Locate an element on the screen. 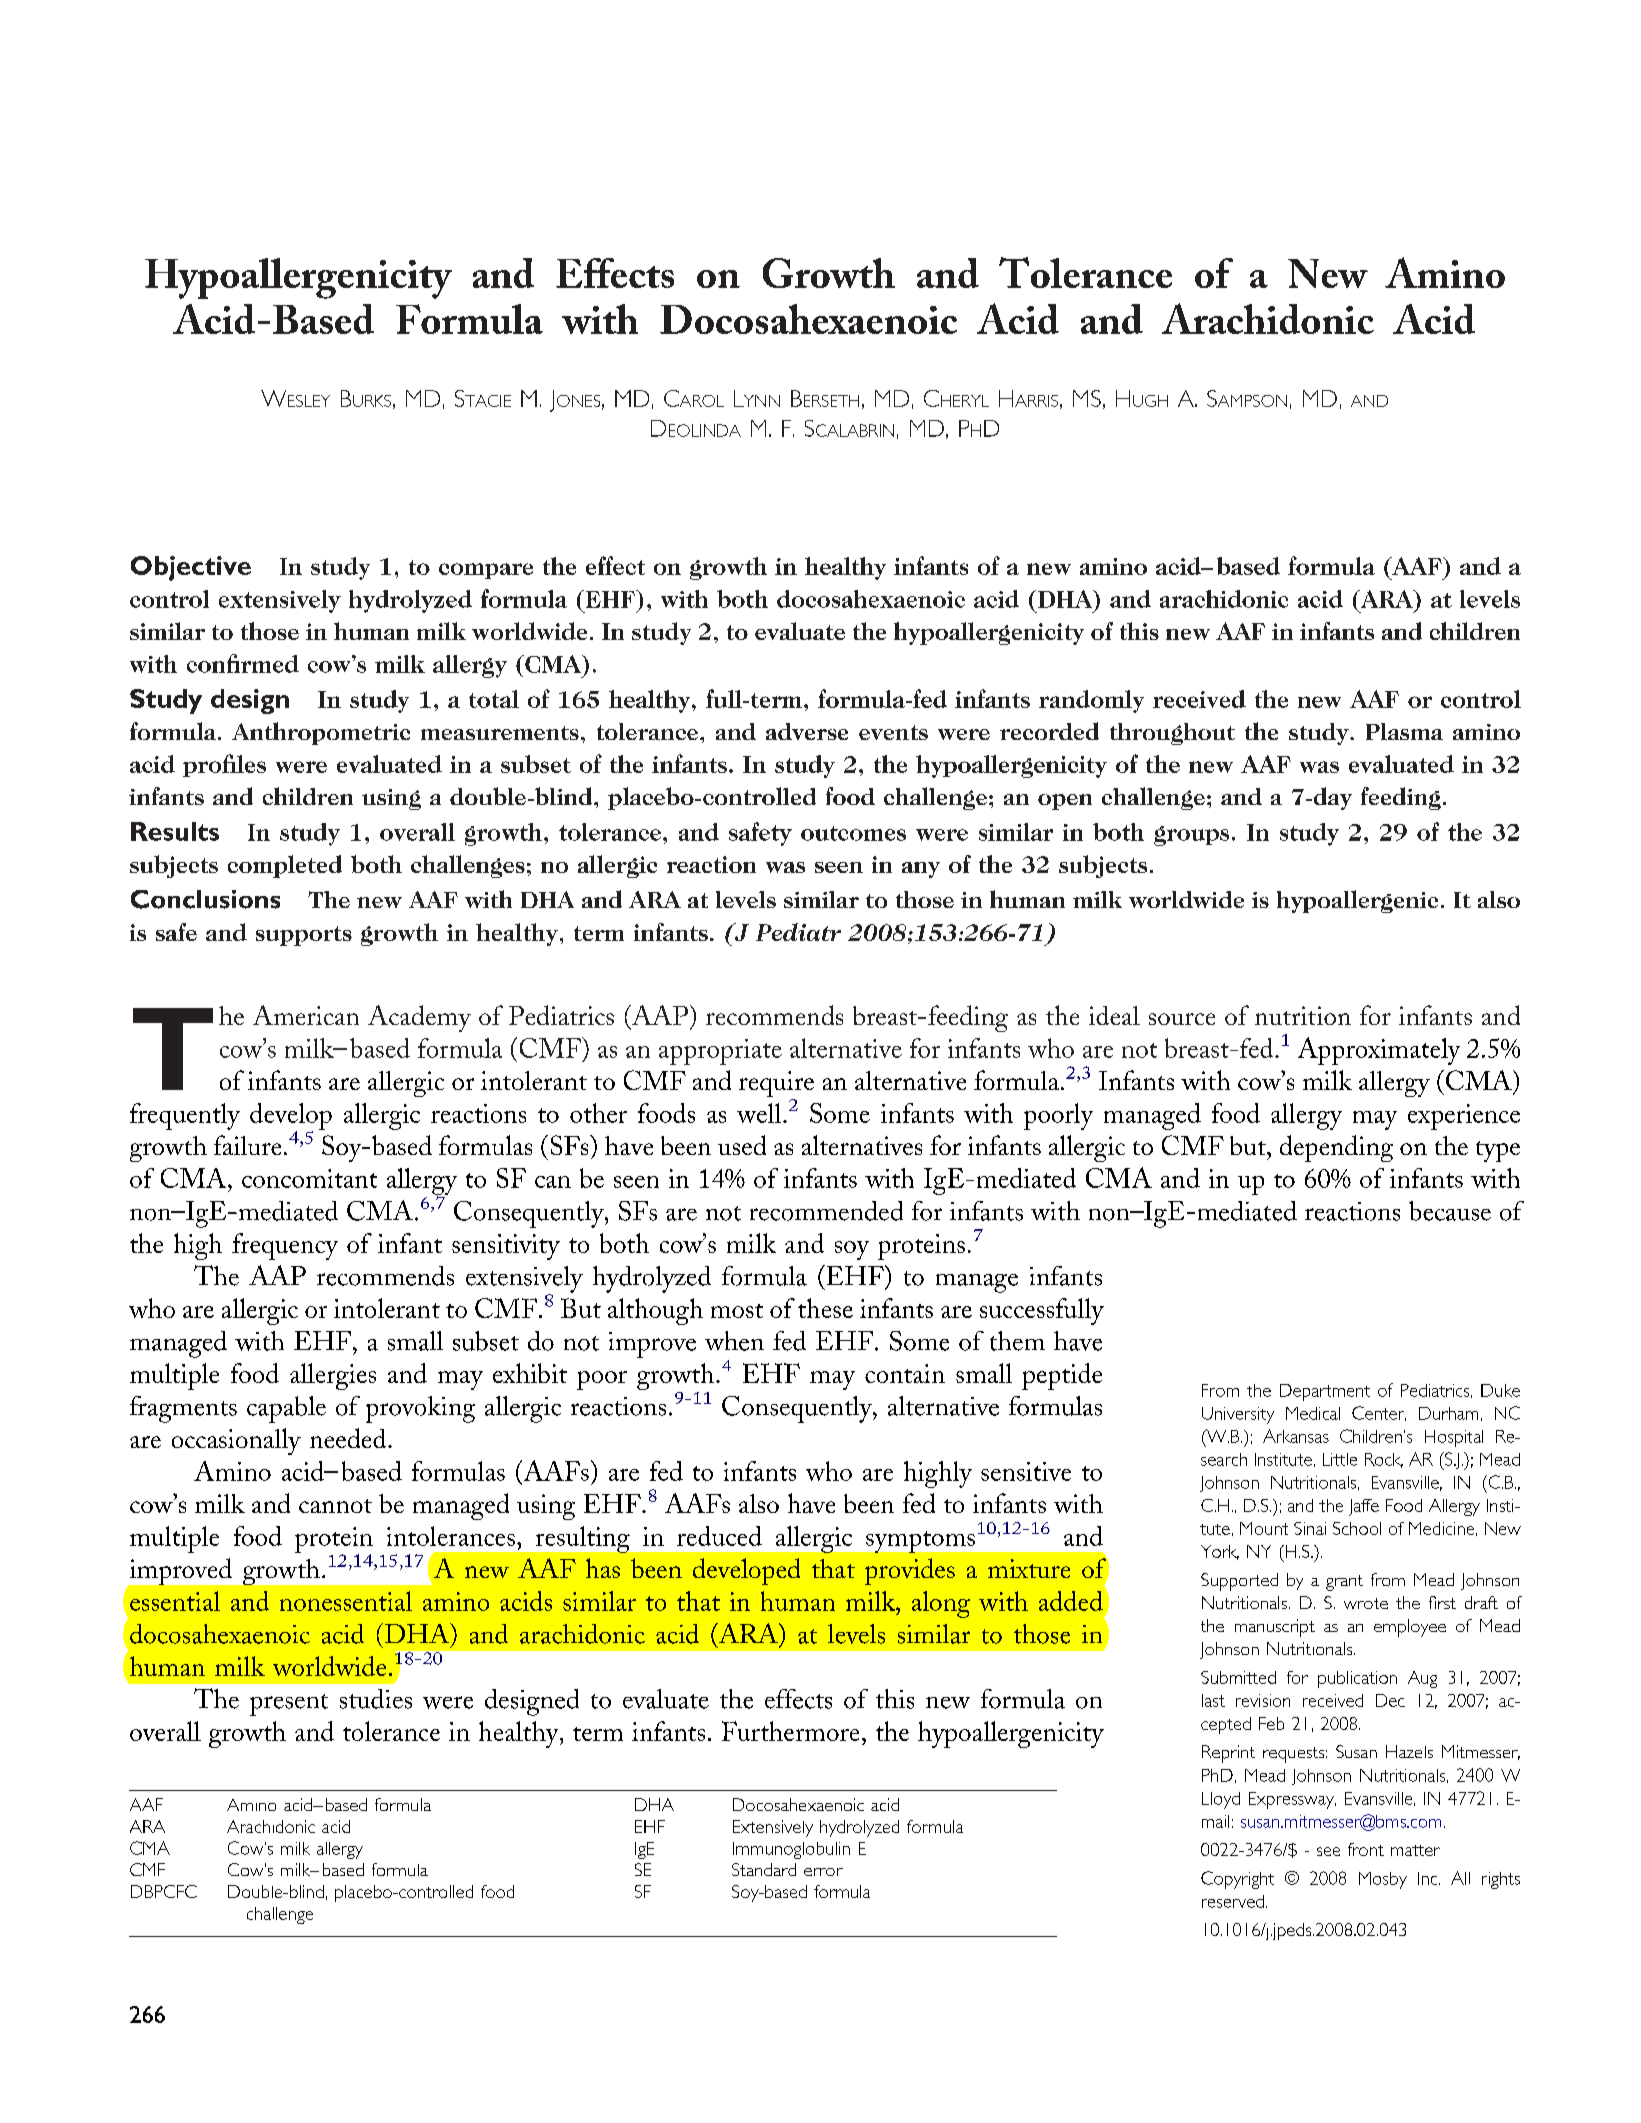 This screenshot has width=1641, height=2123. appropriate is located at coordinates (720, 1052).
